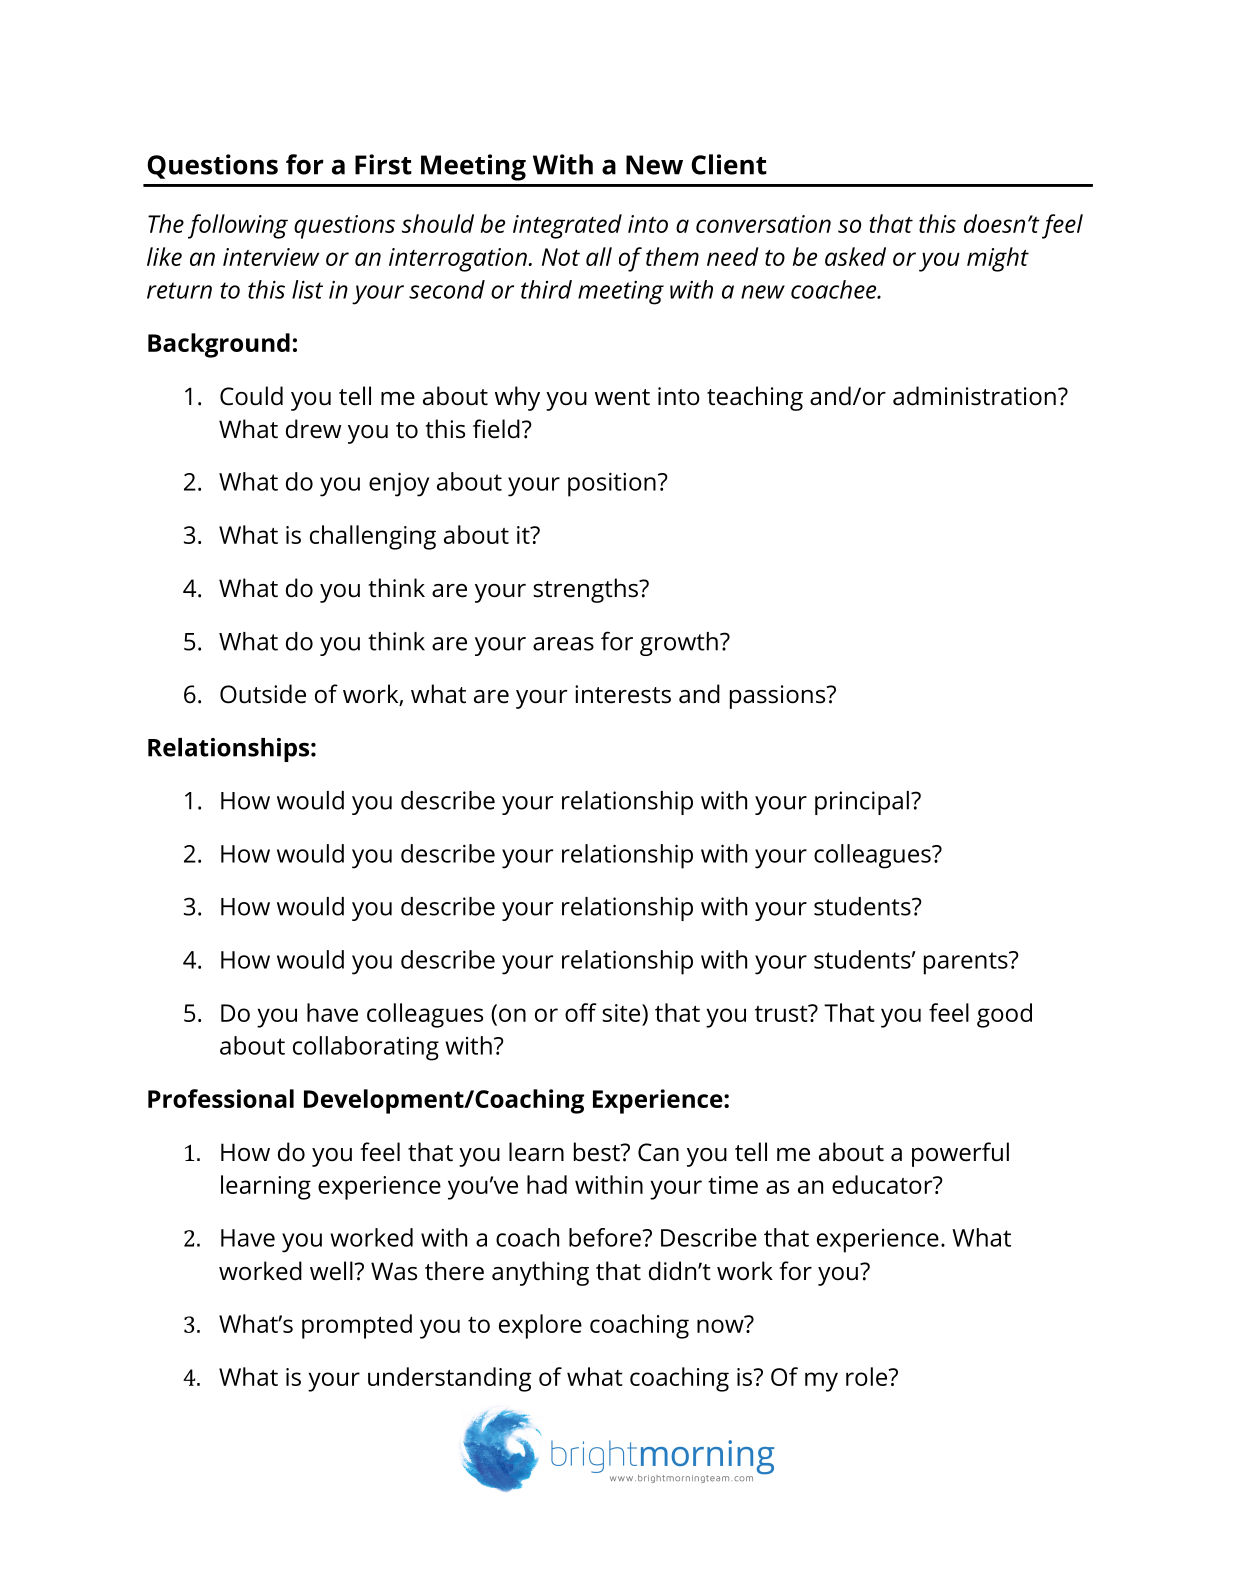  What do you see at coordinates (581, 1012) in the screenshot?
I see `off` at bounding box center [581, 1012].
